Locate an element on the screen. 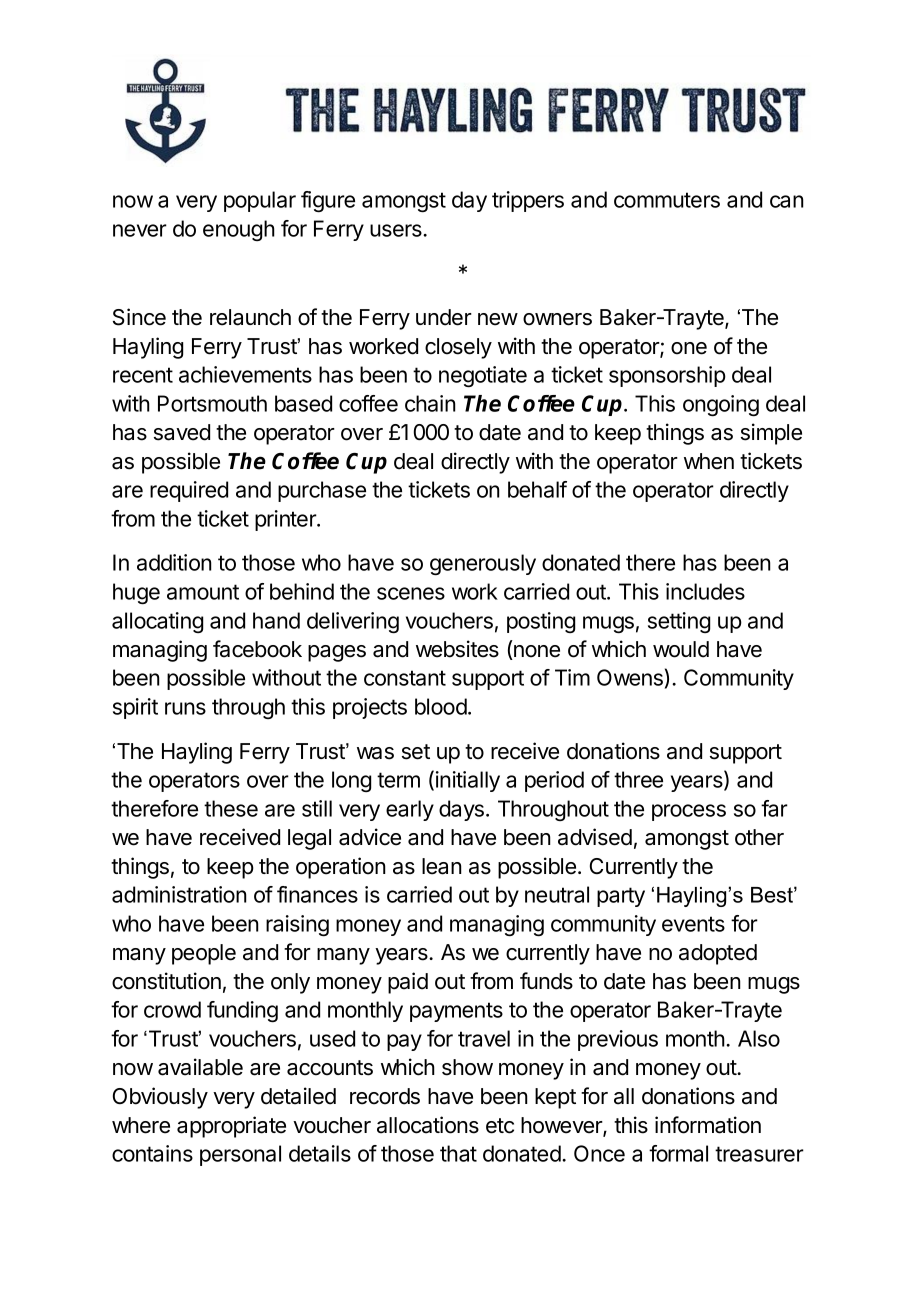 The height and width of the screenshot is (1308, 924). chain is located at coordinates (430, 403).
